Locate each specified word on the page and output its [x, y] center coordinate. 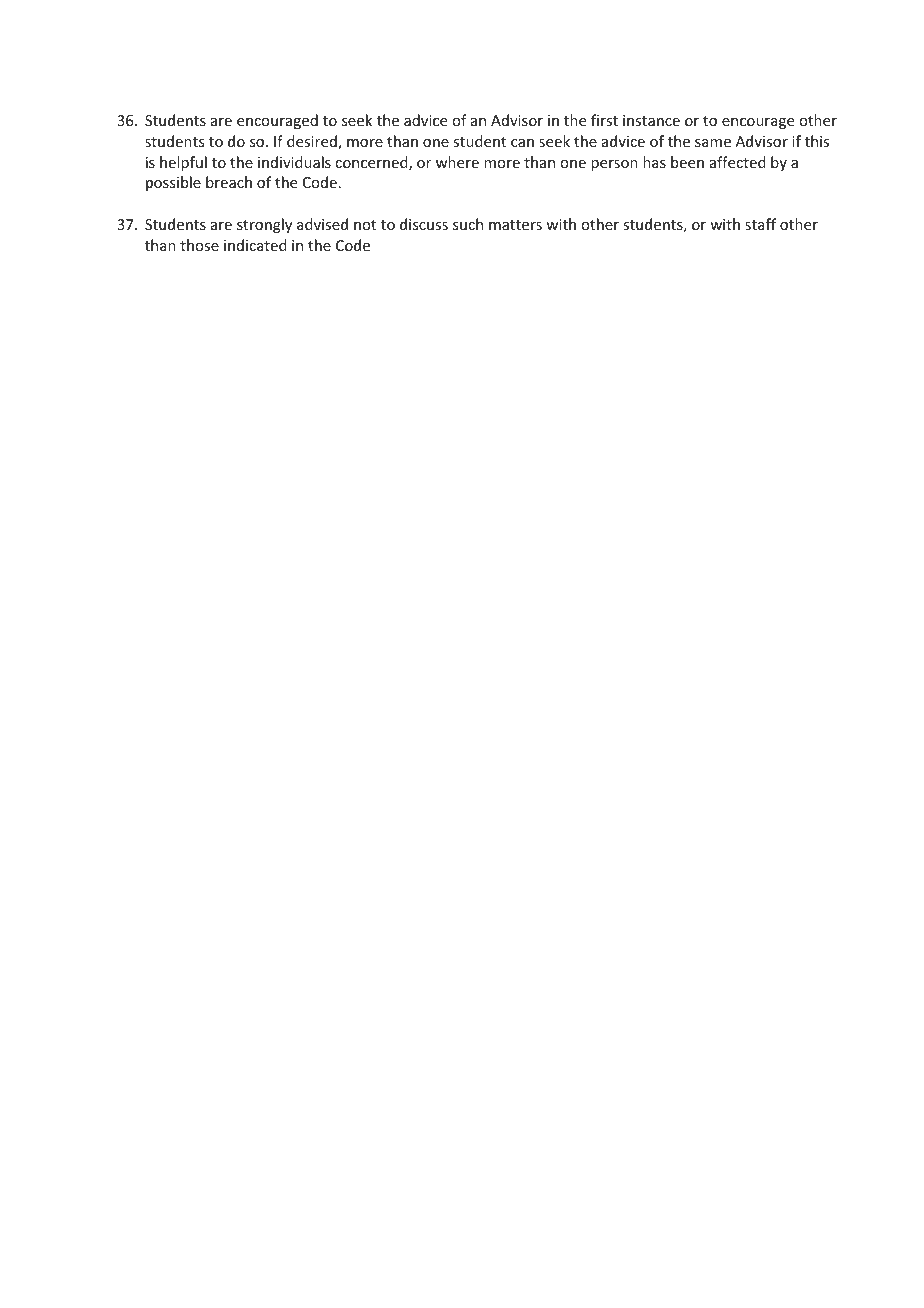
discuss [424, 224]
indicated [255, 245]
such [468, 224]
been [687, 162]
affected [738, 162]
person [614, 165]
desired [313, 142]
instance [651, 120]
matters [515, 225]
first [604, 120]
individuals [294, 162]
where [457, 162]
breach [229, 182]
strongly [264, 225]
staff [760, 224]
